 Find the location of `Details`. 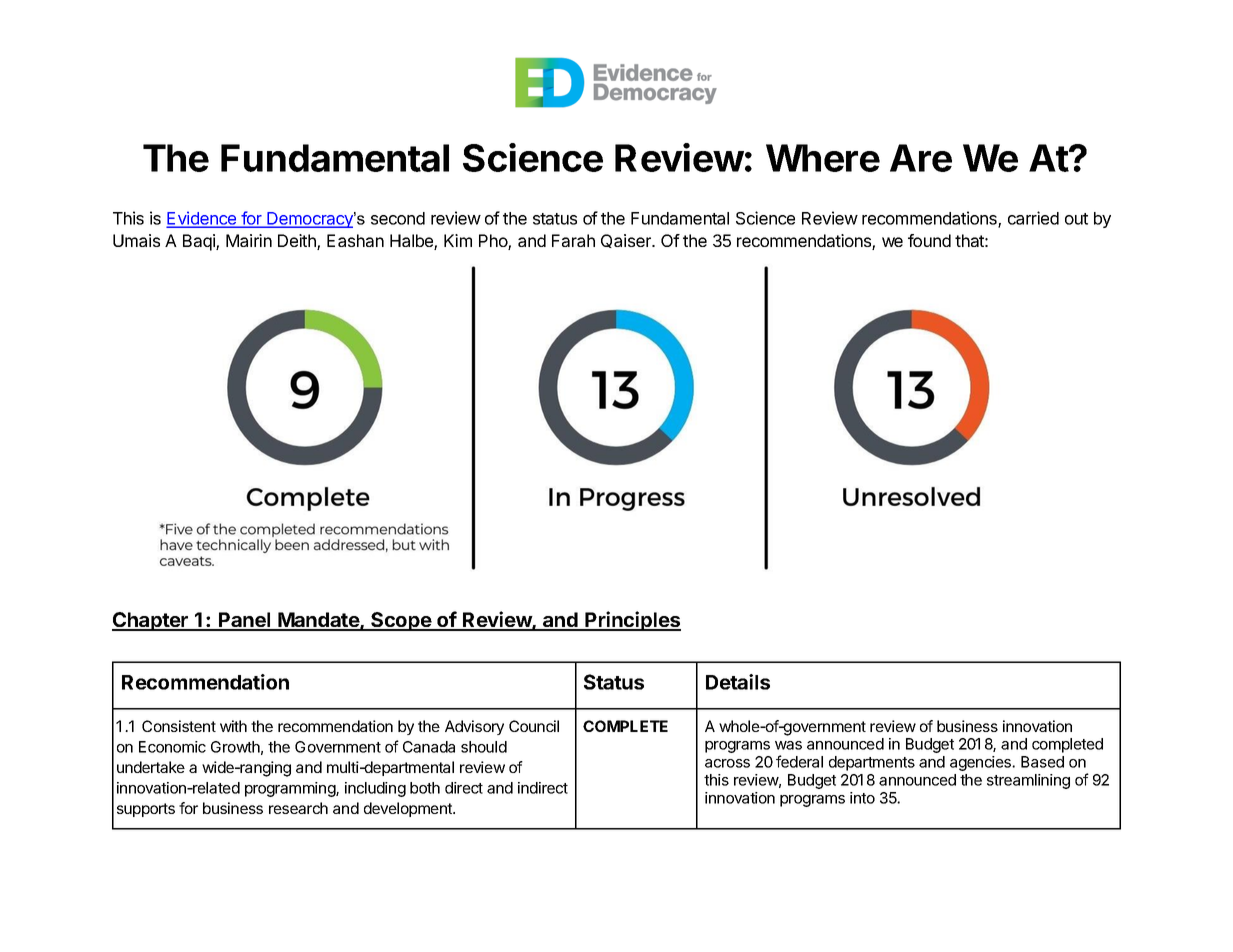

Details is located at coordinates (738, 682).
